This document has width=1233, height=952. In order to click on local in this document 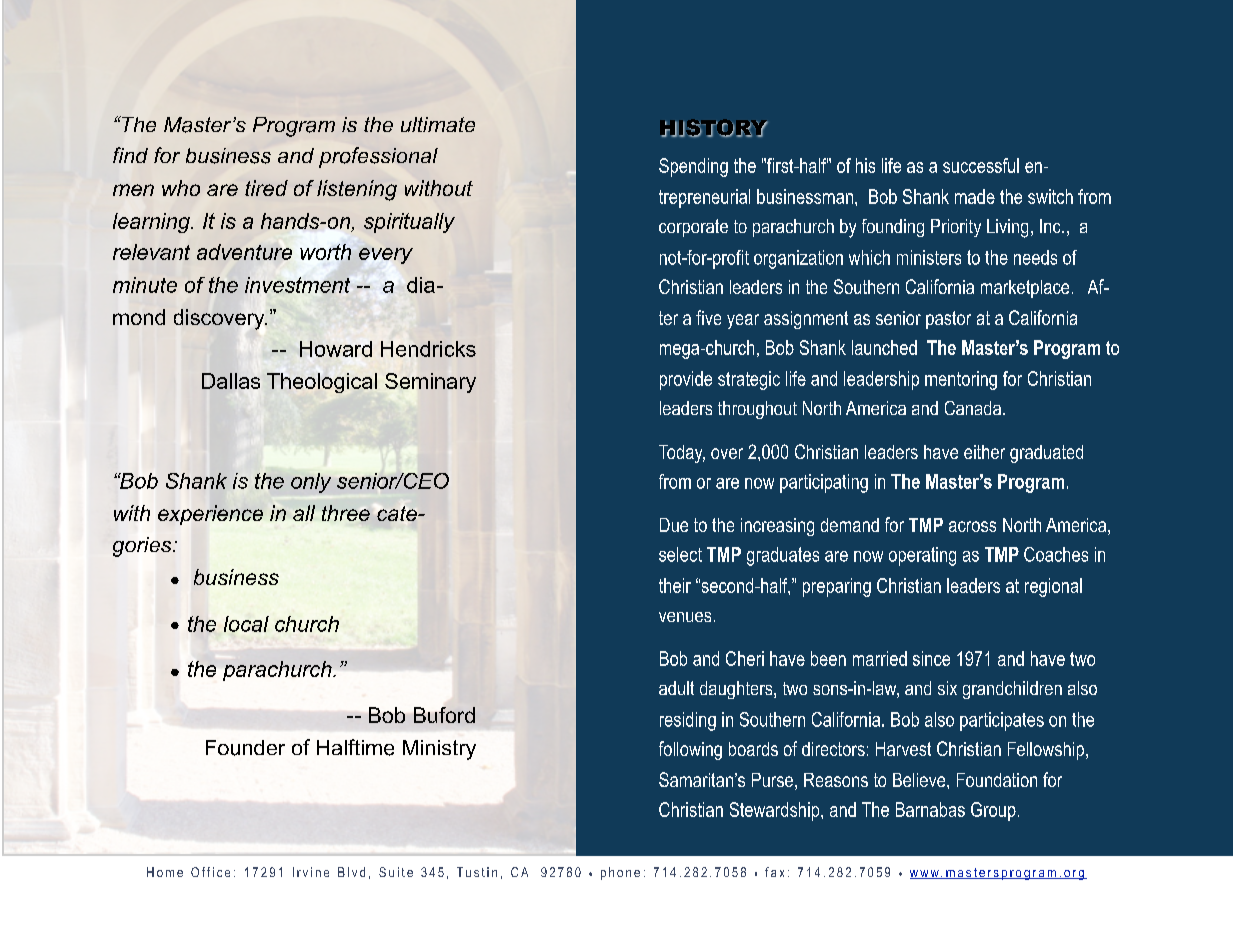, I will do `click(246, 624)`.
